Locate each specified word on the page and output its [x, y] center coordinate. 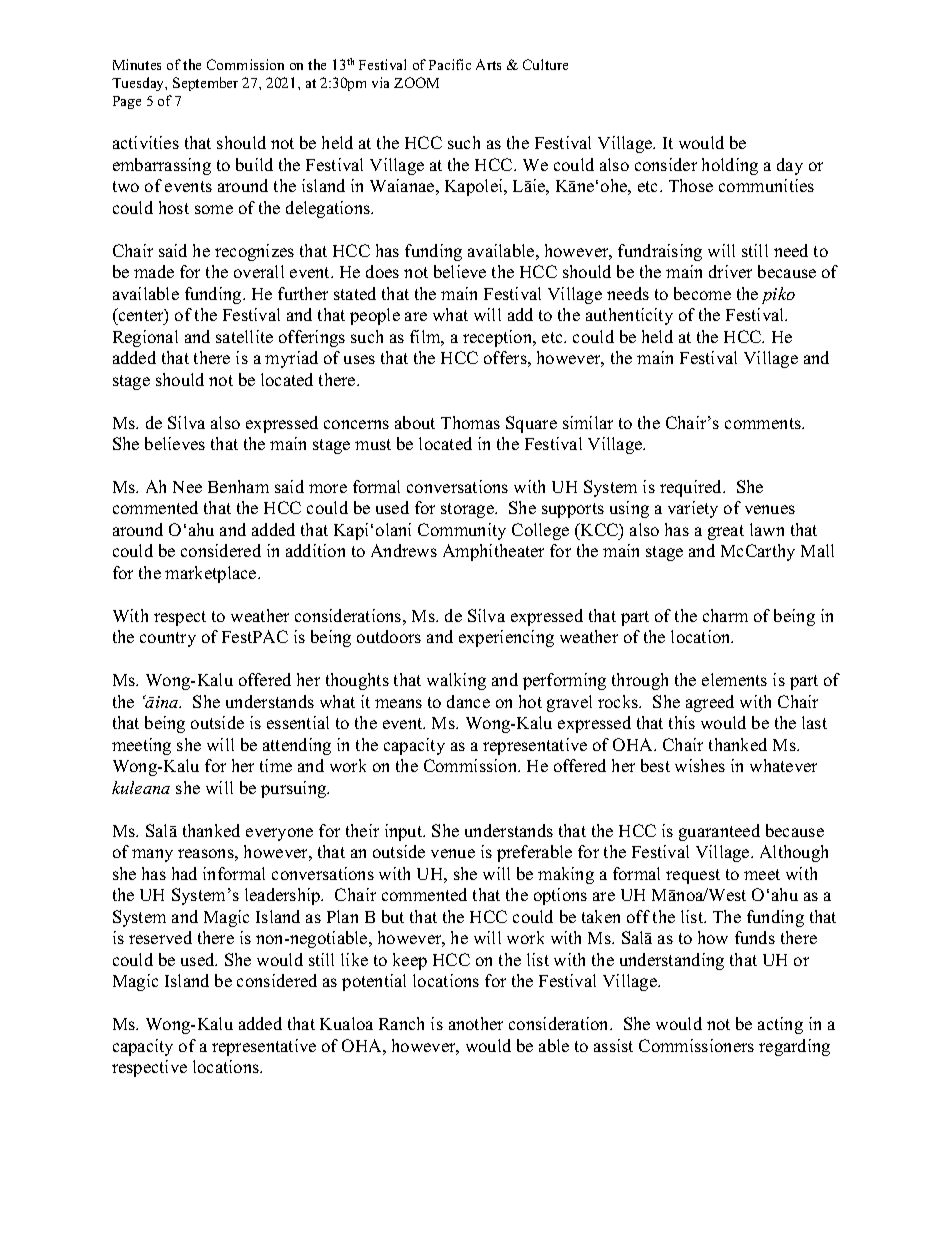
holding [730, 166]
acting [780, 1025]
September [205, 84]
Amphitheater [493, 552]
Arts [488, 64]
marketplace [212, 574]
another [476, 1023]
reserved [160, 937]
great [726, 532]
